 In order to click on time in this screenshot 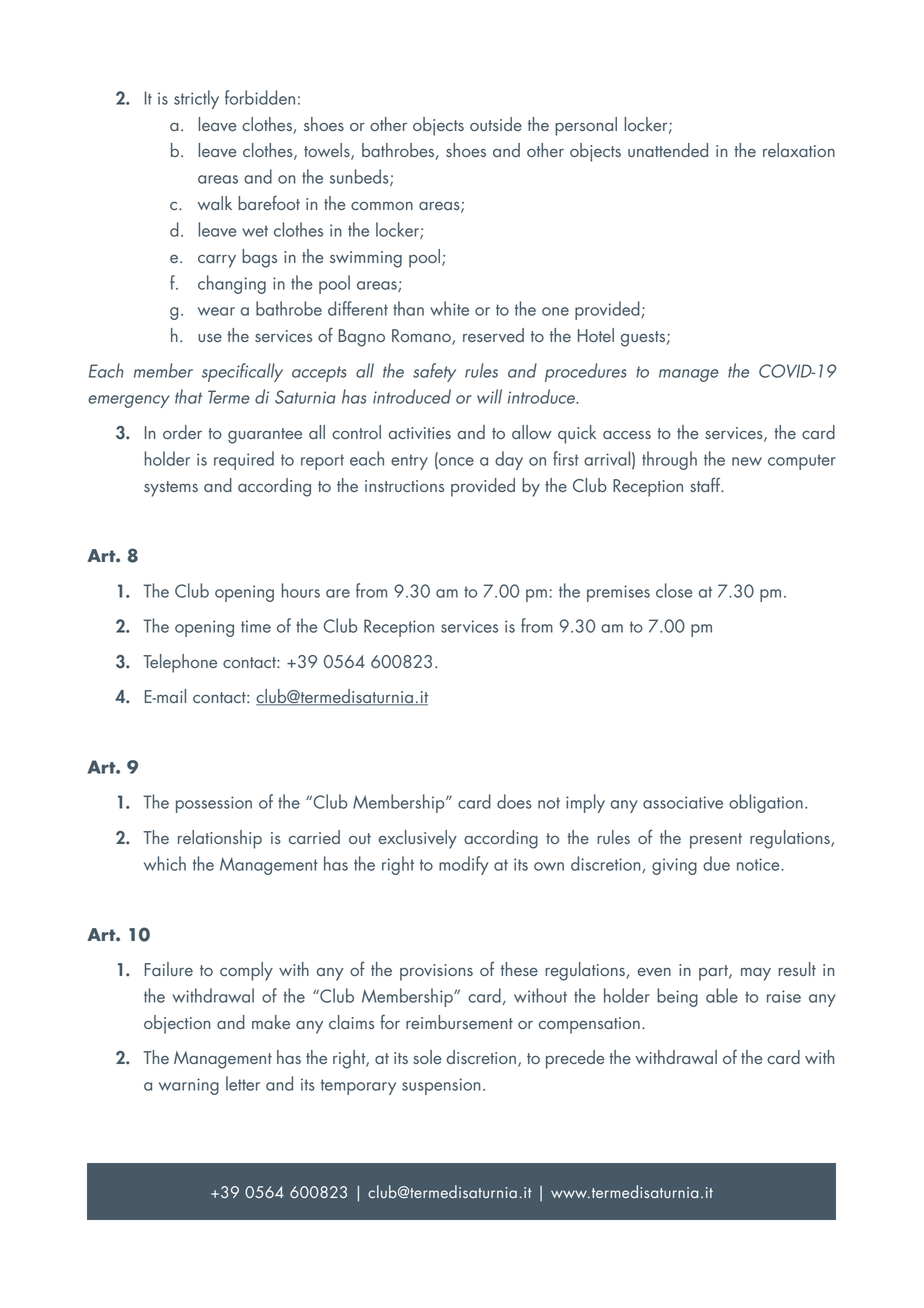, I will do `click(256, 626)`.
